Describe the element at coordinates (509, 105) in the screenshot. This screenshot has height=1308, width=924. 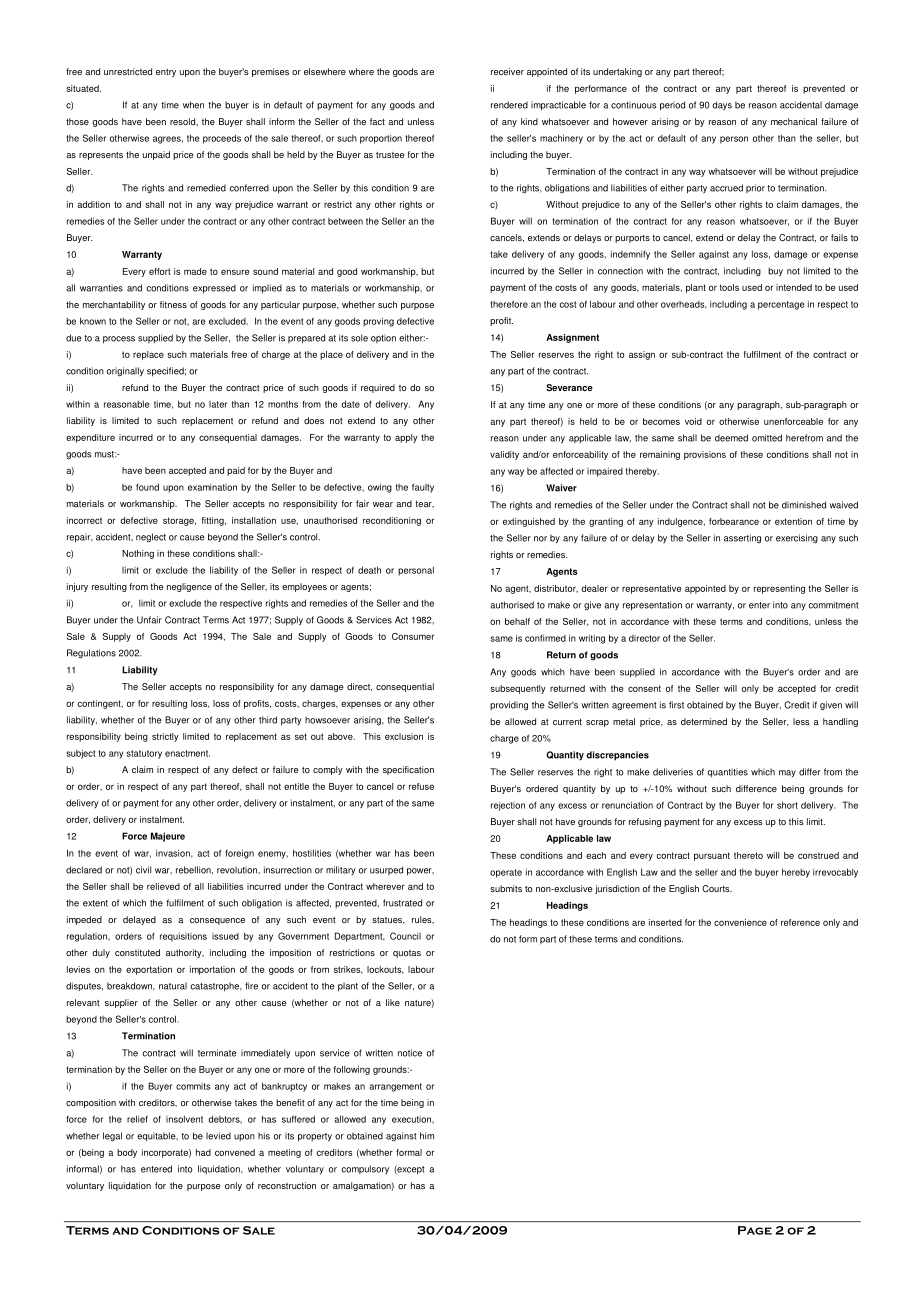
I see `rendered` at that location.
